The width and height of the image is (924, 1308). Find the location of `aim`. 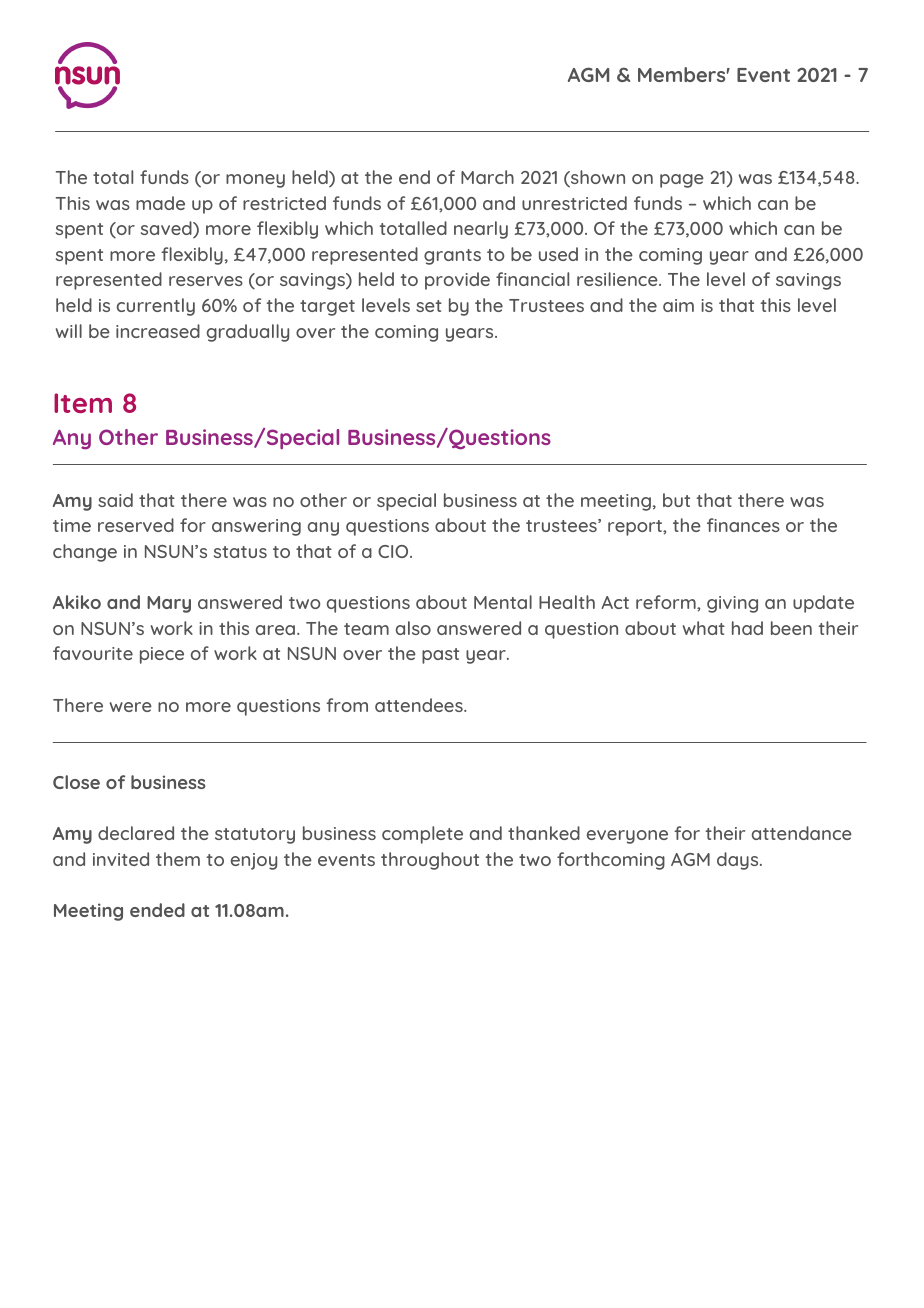

aim is located at coordinates (678, 305).
